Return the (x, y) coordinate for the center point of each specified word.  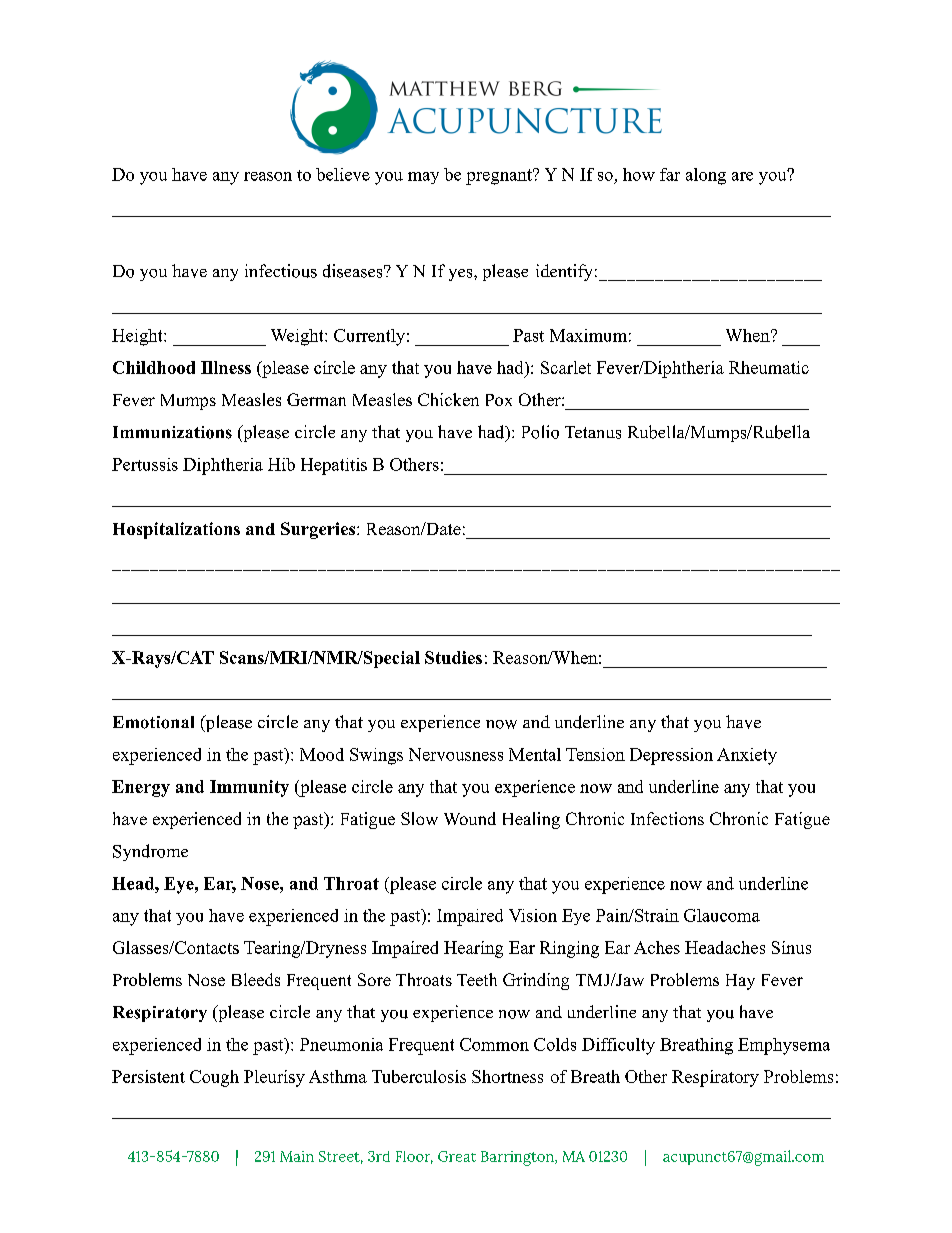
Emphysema (784, 1046)
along (706, 176)
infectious (281, 271)
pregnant (500, 177)
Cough (214, 1078)
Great (457, 1156)
